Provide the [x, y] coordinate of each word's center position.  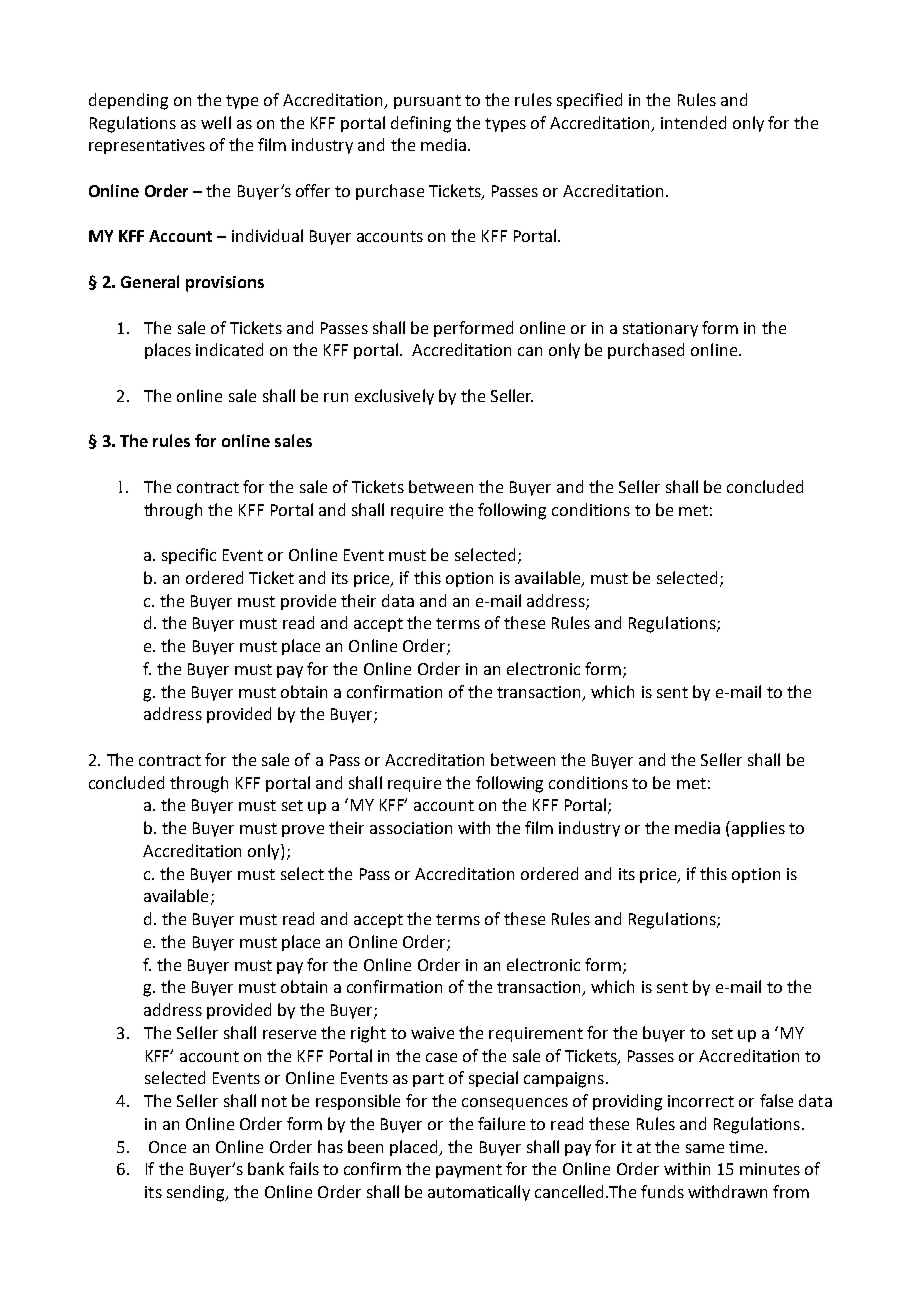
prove [303, 831]
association [411, 828]
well [216, 122]
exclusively [394, 397]
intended [693, 122]
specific [189, 556]
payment [469, 1171]
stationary [660, 329]
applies [758, 829]
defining [421, 124]
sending [197, 1193]
